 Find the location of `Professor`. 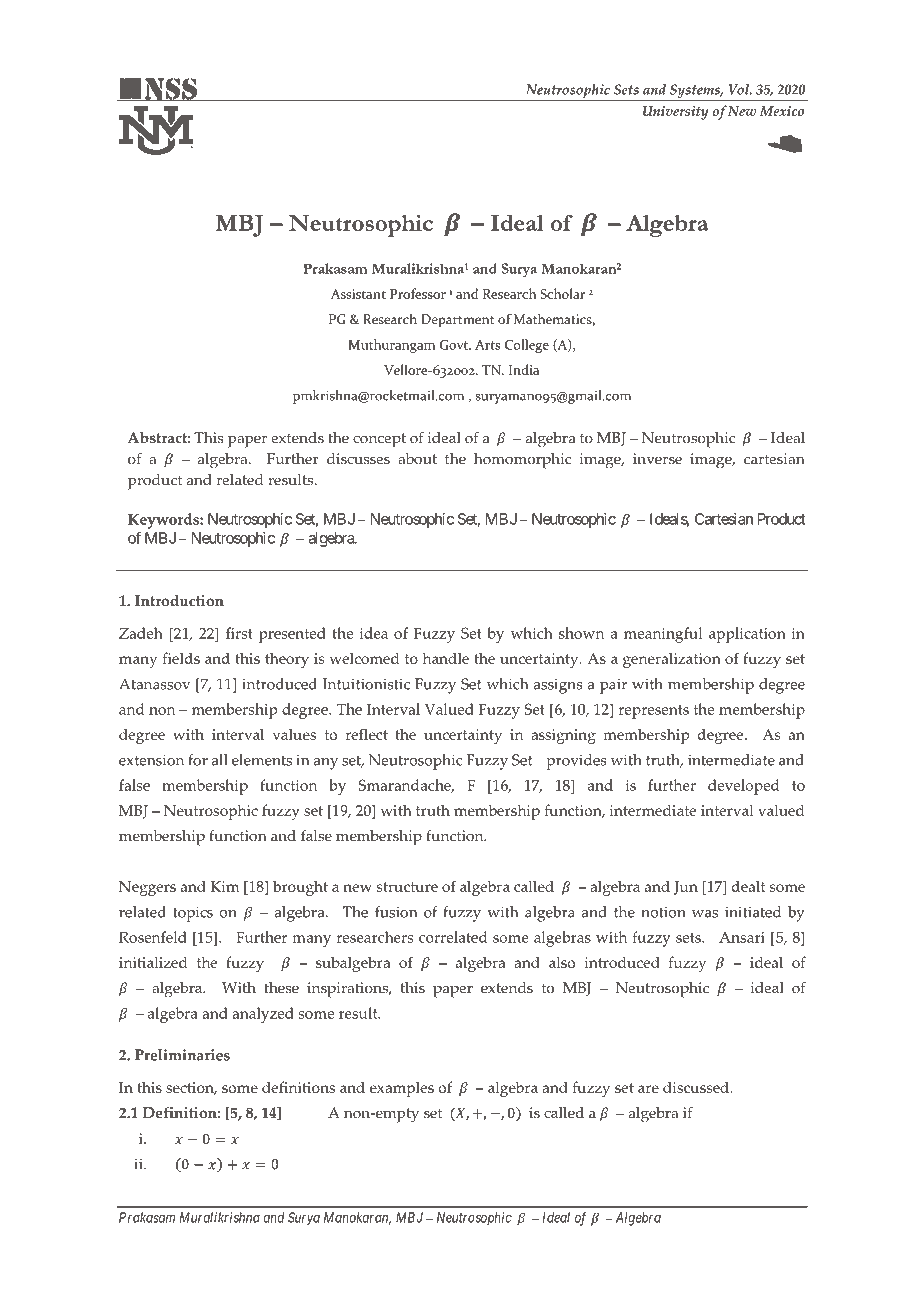

Professor is located at coordinates (418, 293).
